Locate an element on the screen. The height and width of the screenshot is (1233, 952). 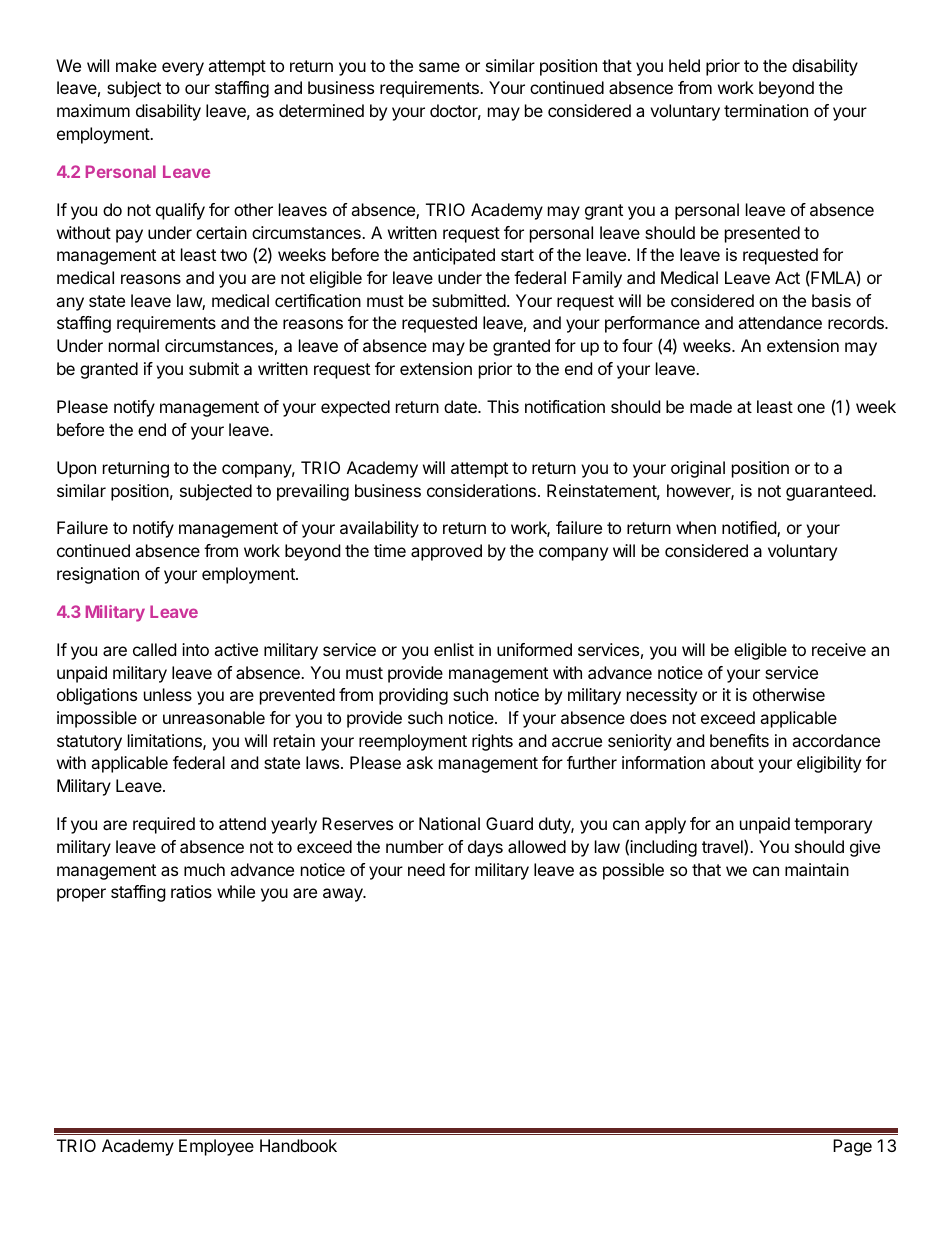
termination is located at coordinates (766, 110).
